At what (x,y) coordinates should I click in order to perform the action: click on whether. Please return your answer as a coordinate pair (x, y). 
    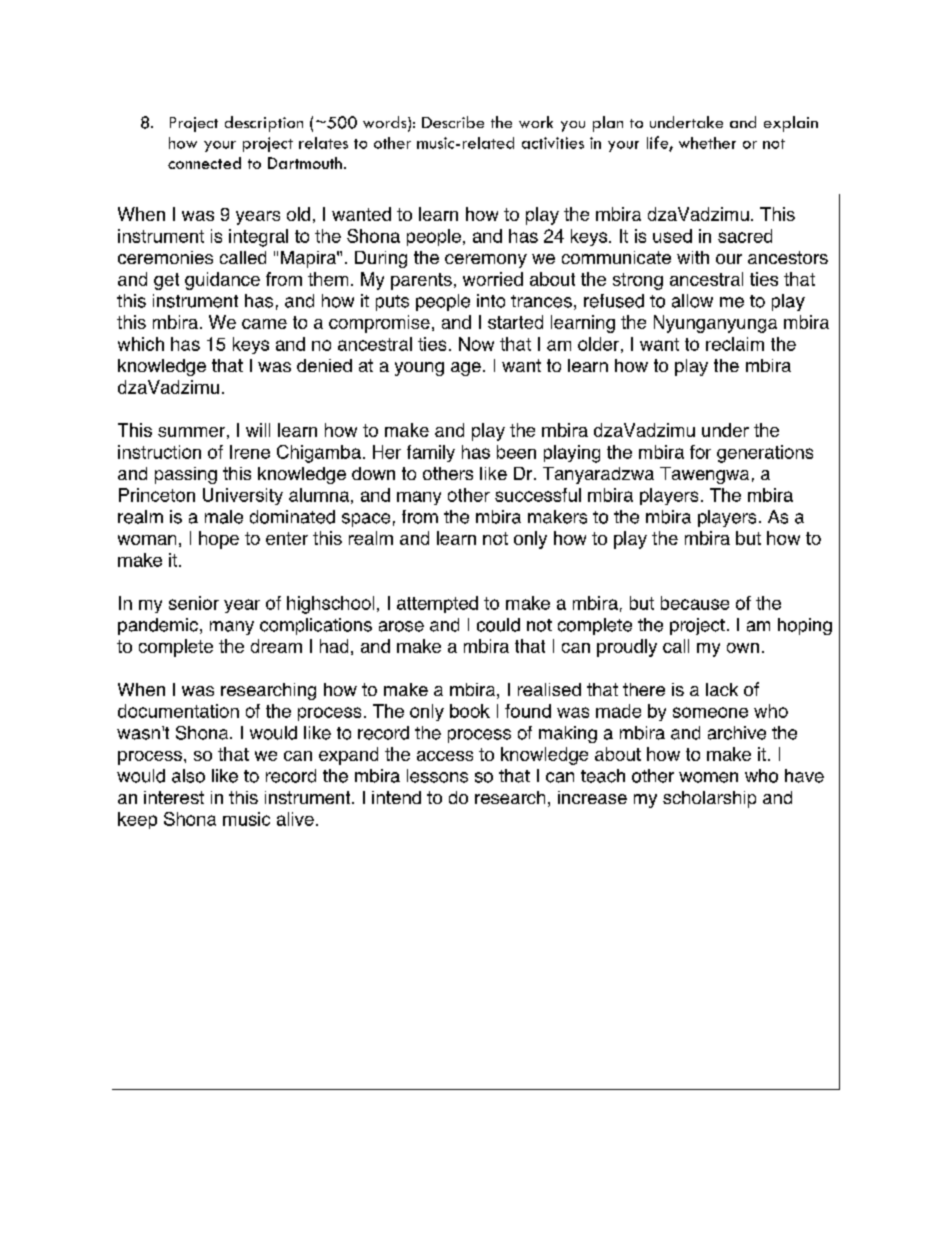
    Looking at the image, I should click on (707, 143).
